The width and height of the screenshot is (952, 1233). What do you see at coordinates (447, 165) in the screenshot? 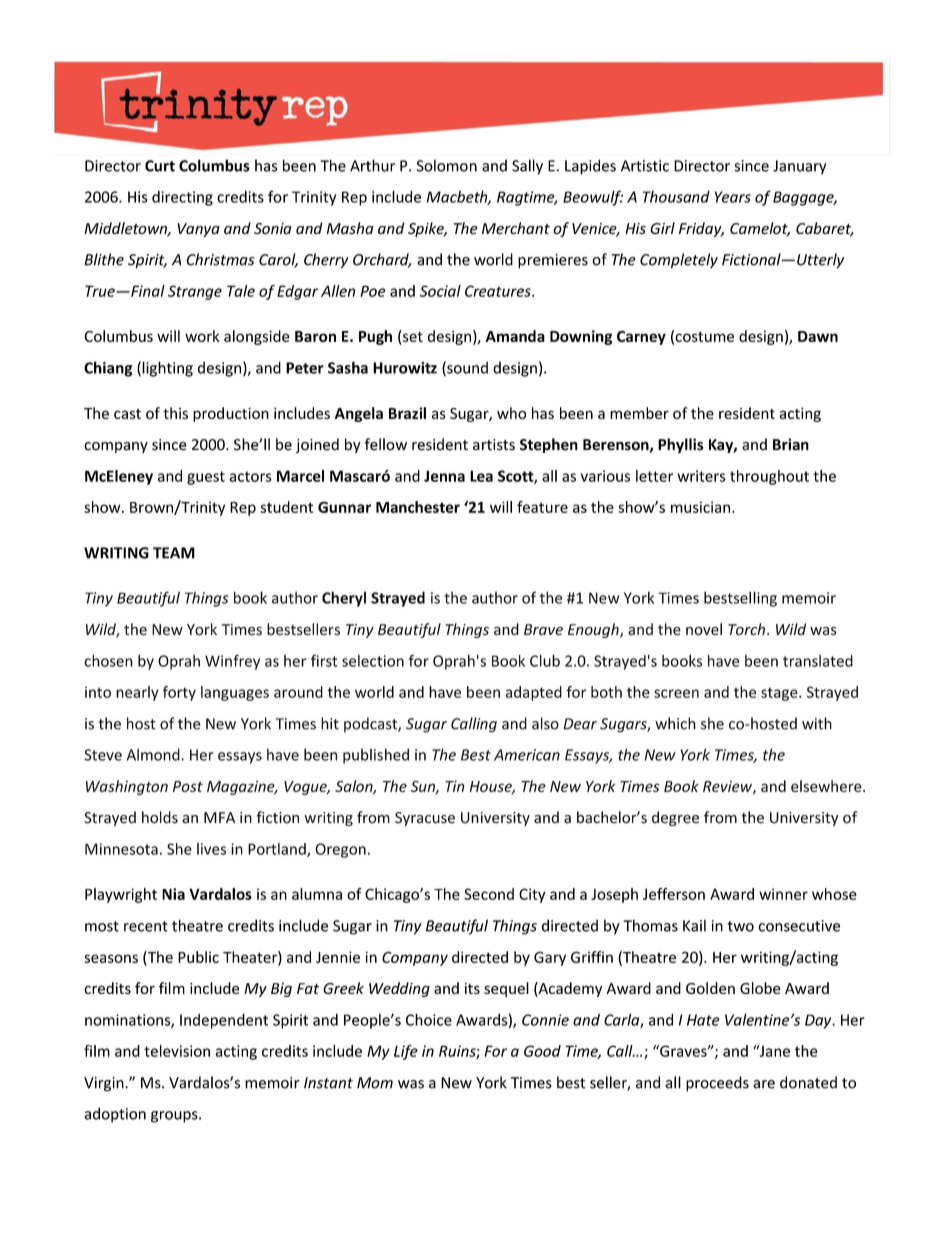
I see `Solomon` at bounding box center [447, 165].
